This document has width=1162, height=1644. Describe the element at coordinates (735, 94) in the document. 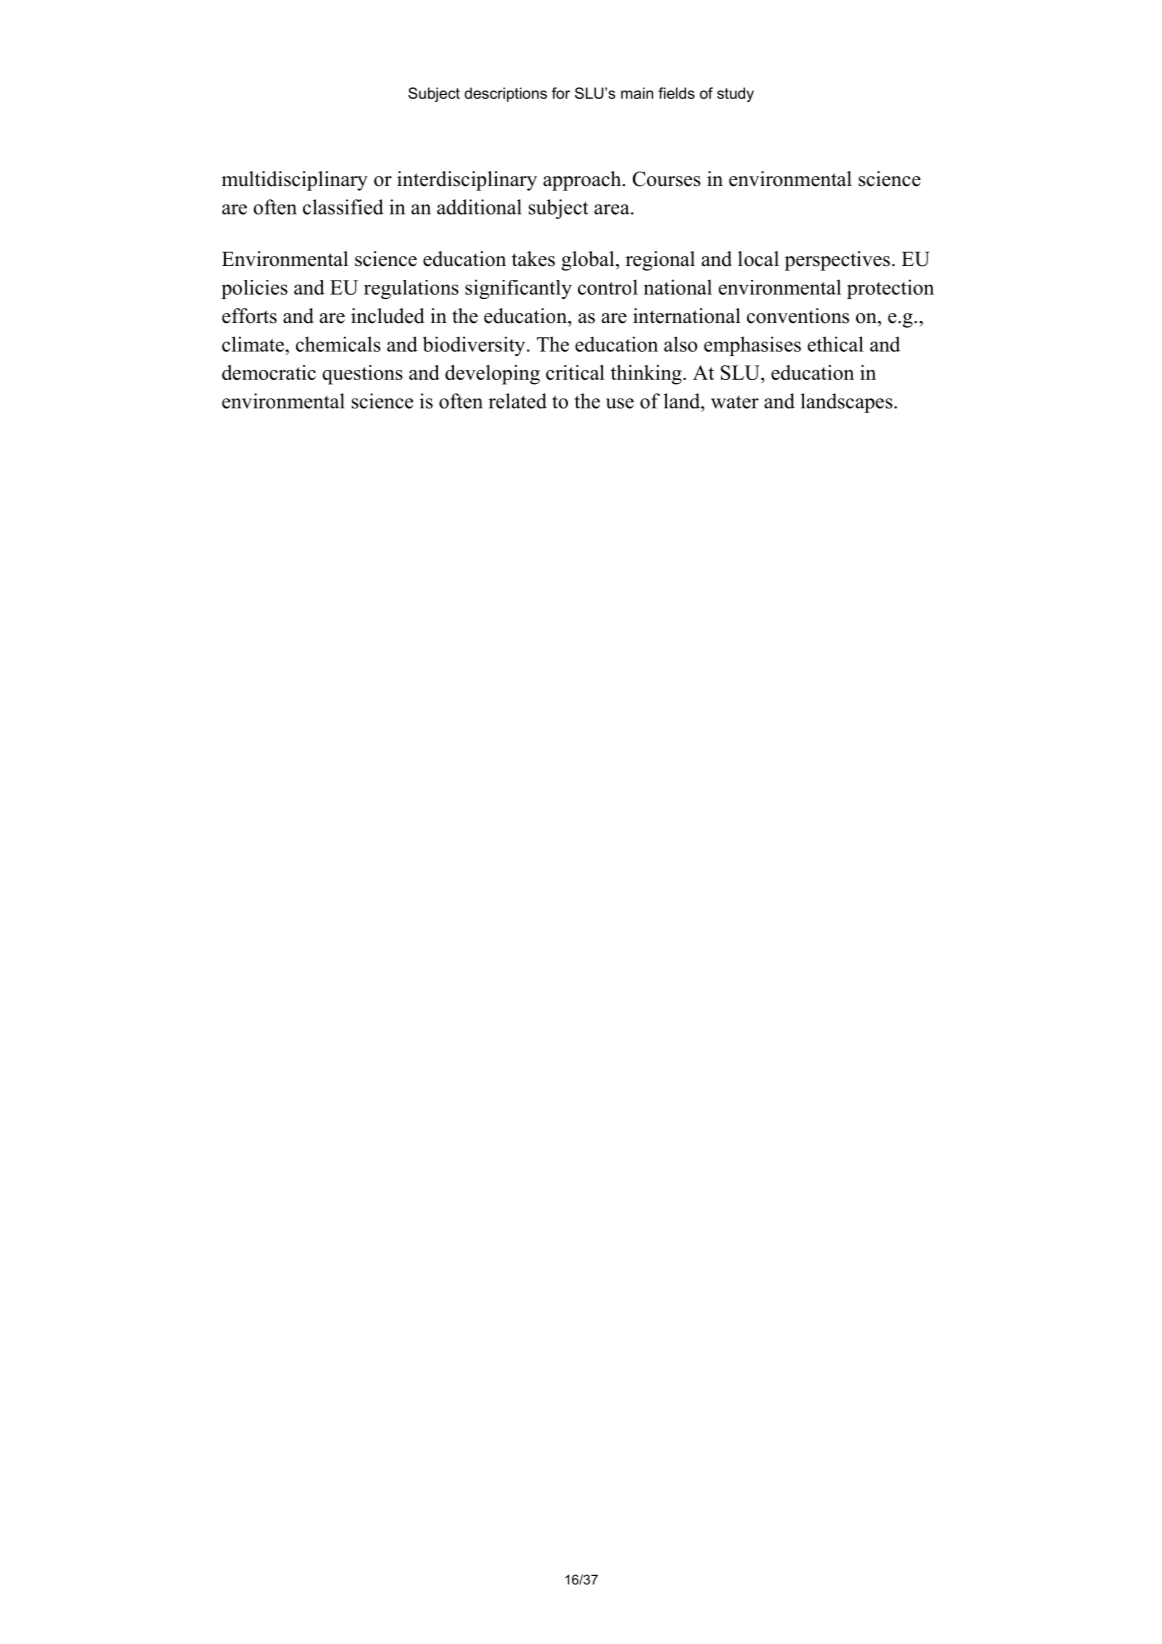

I see `study` at that location.
